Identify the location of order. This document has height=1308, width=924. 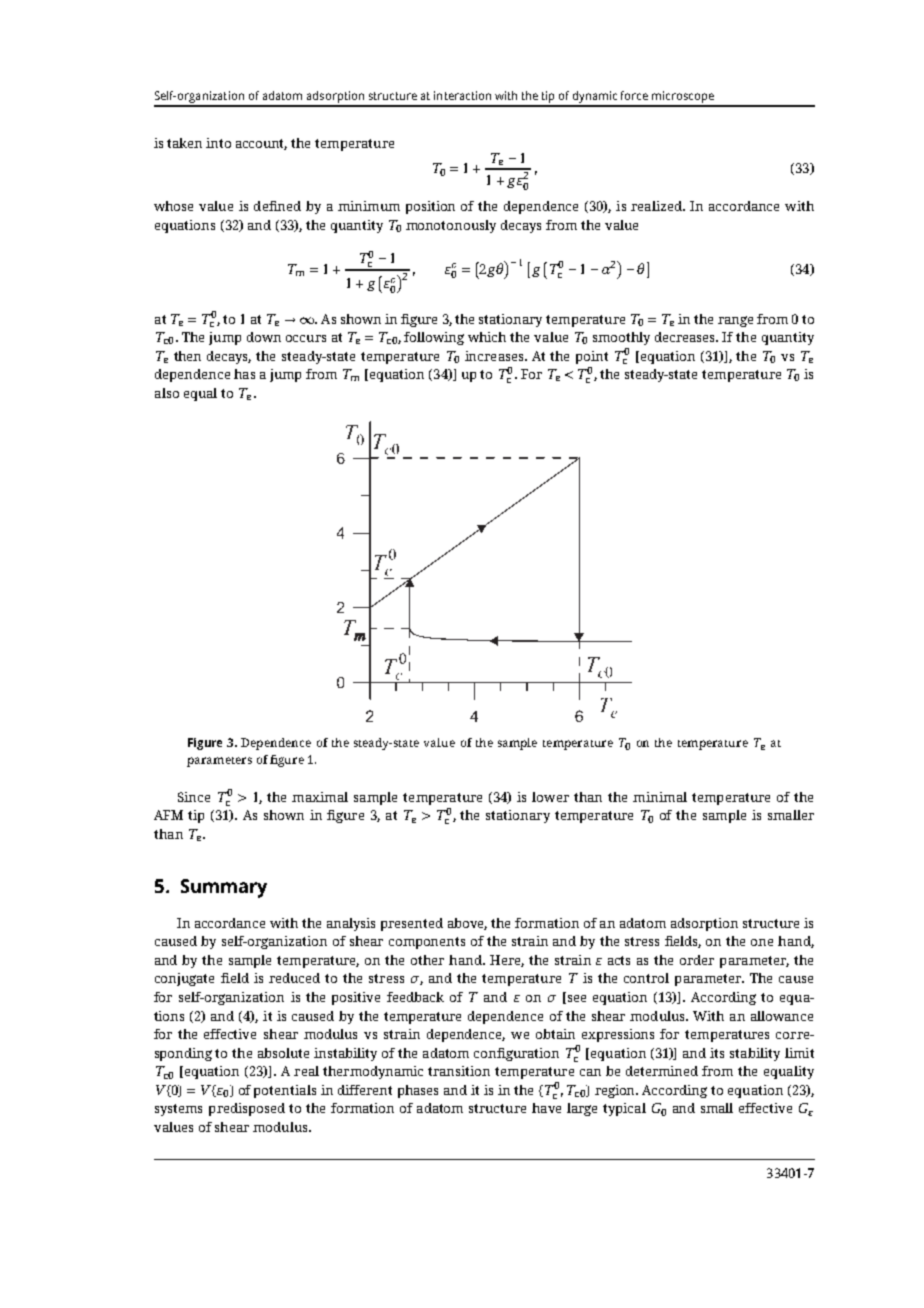
(697, 960).
